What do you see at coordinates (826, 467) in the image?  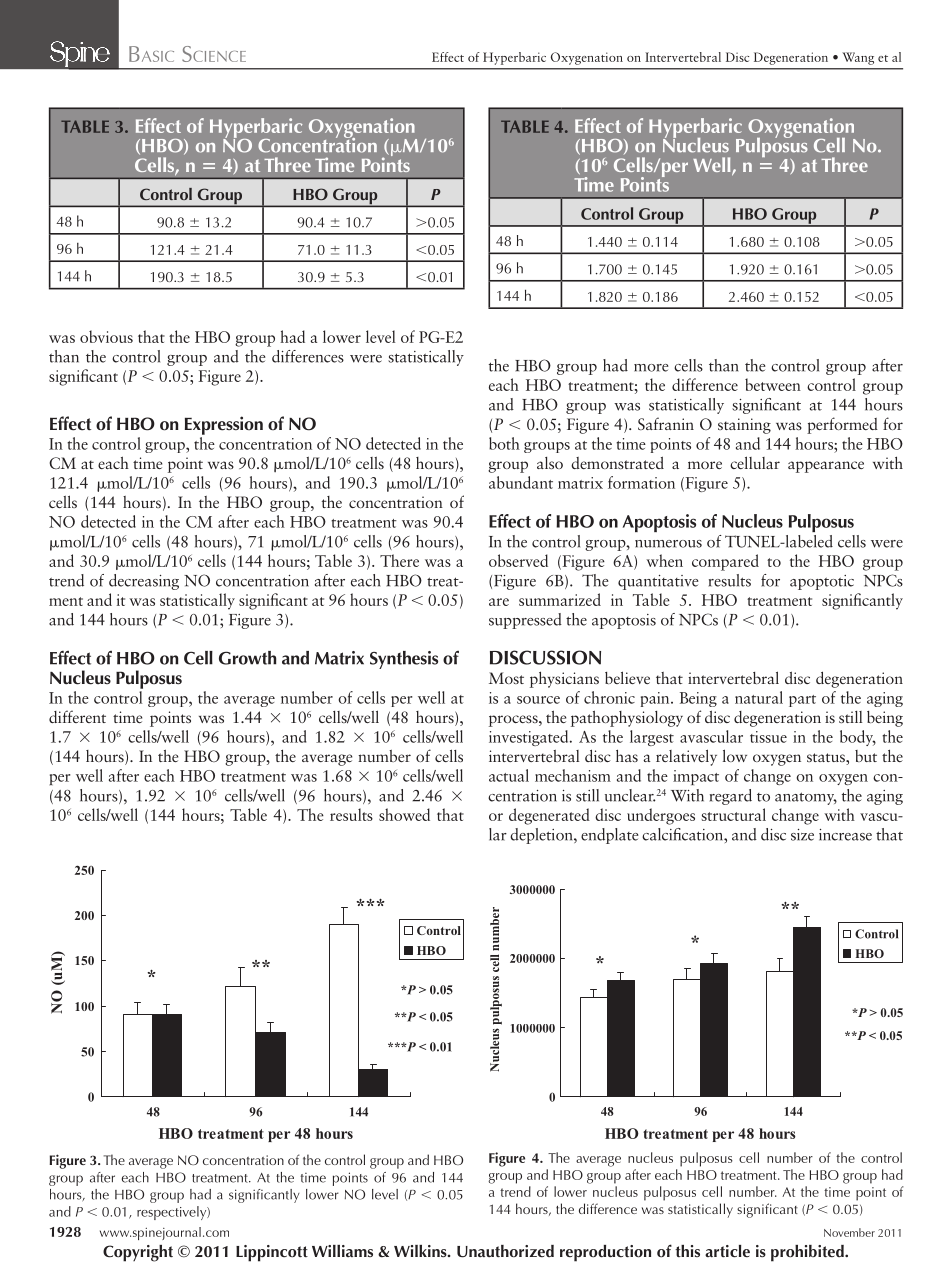 I see `appearance` at bounding box center [826, 467].
